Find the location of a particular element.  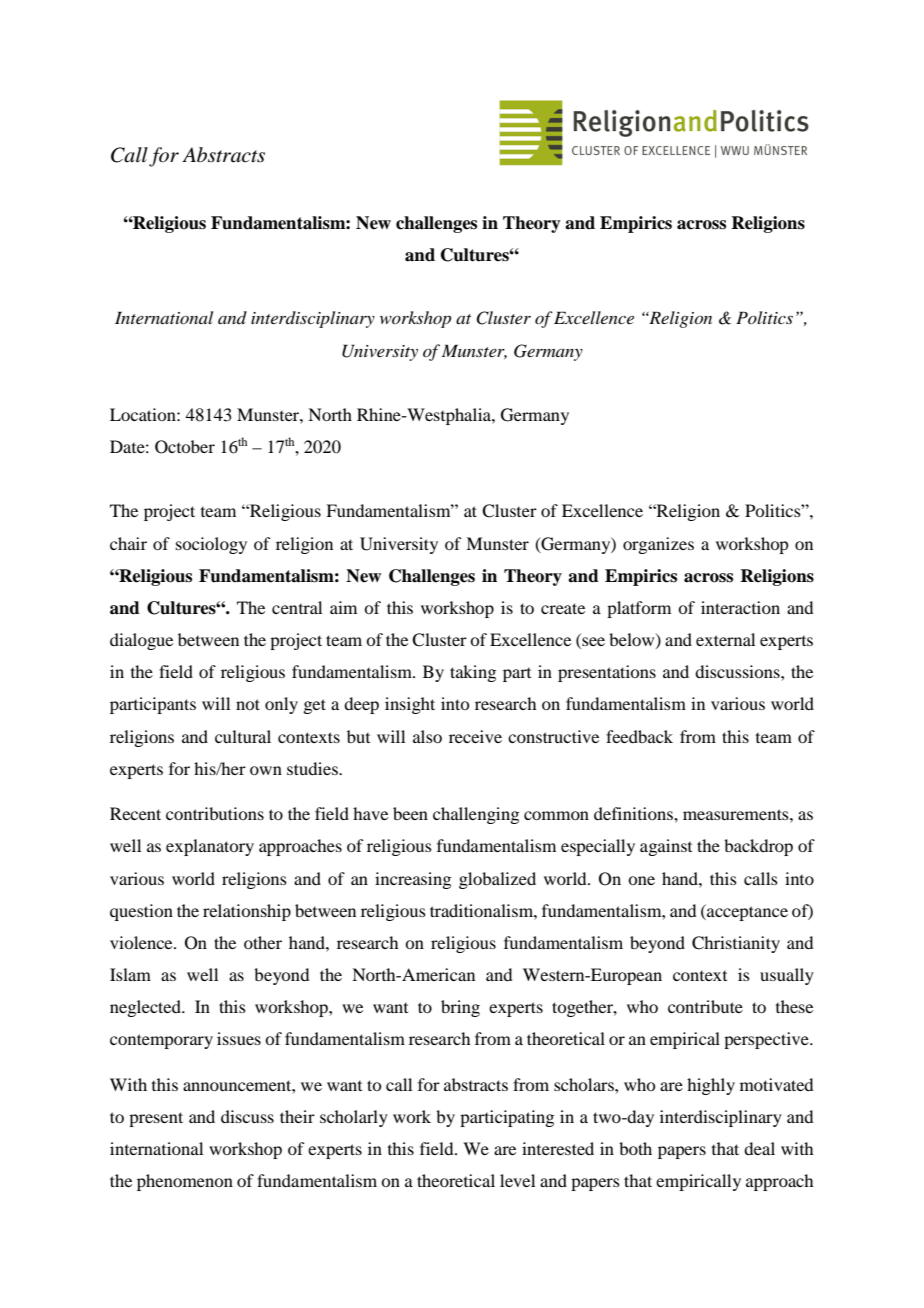

October is located at coordinates (185, 447).
